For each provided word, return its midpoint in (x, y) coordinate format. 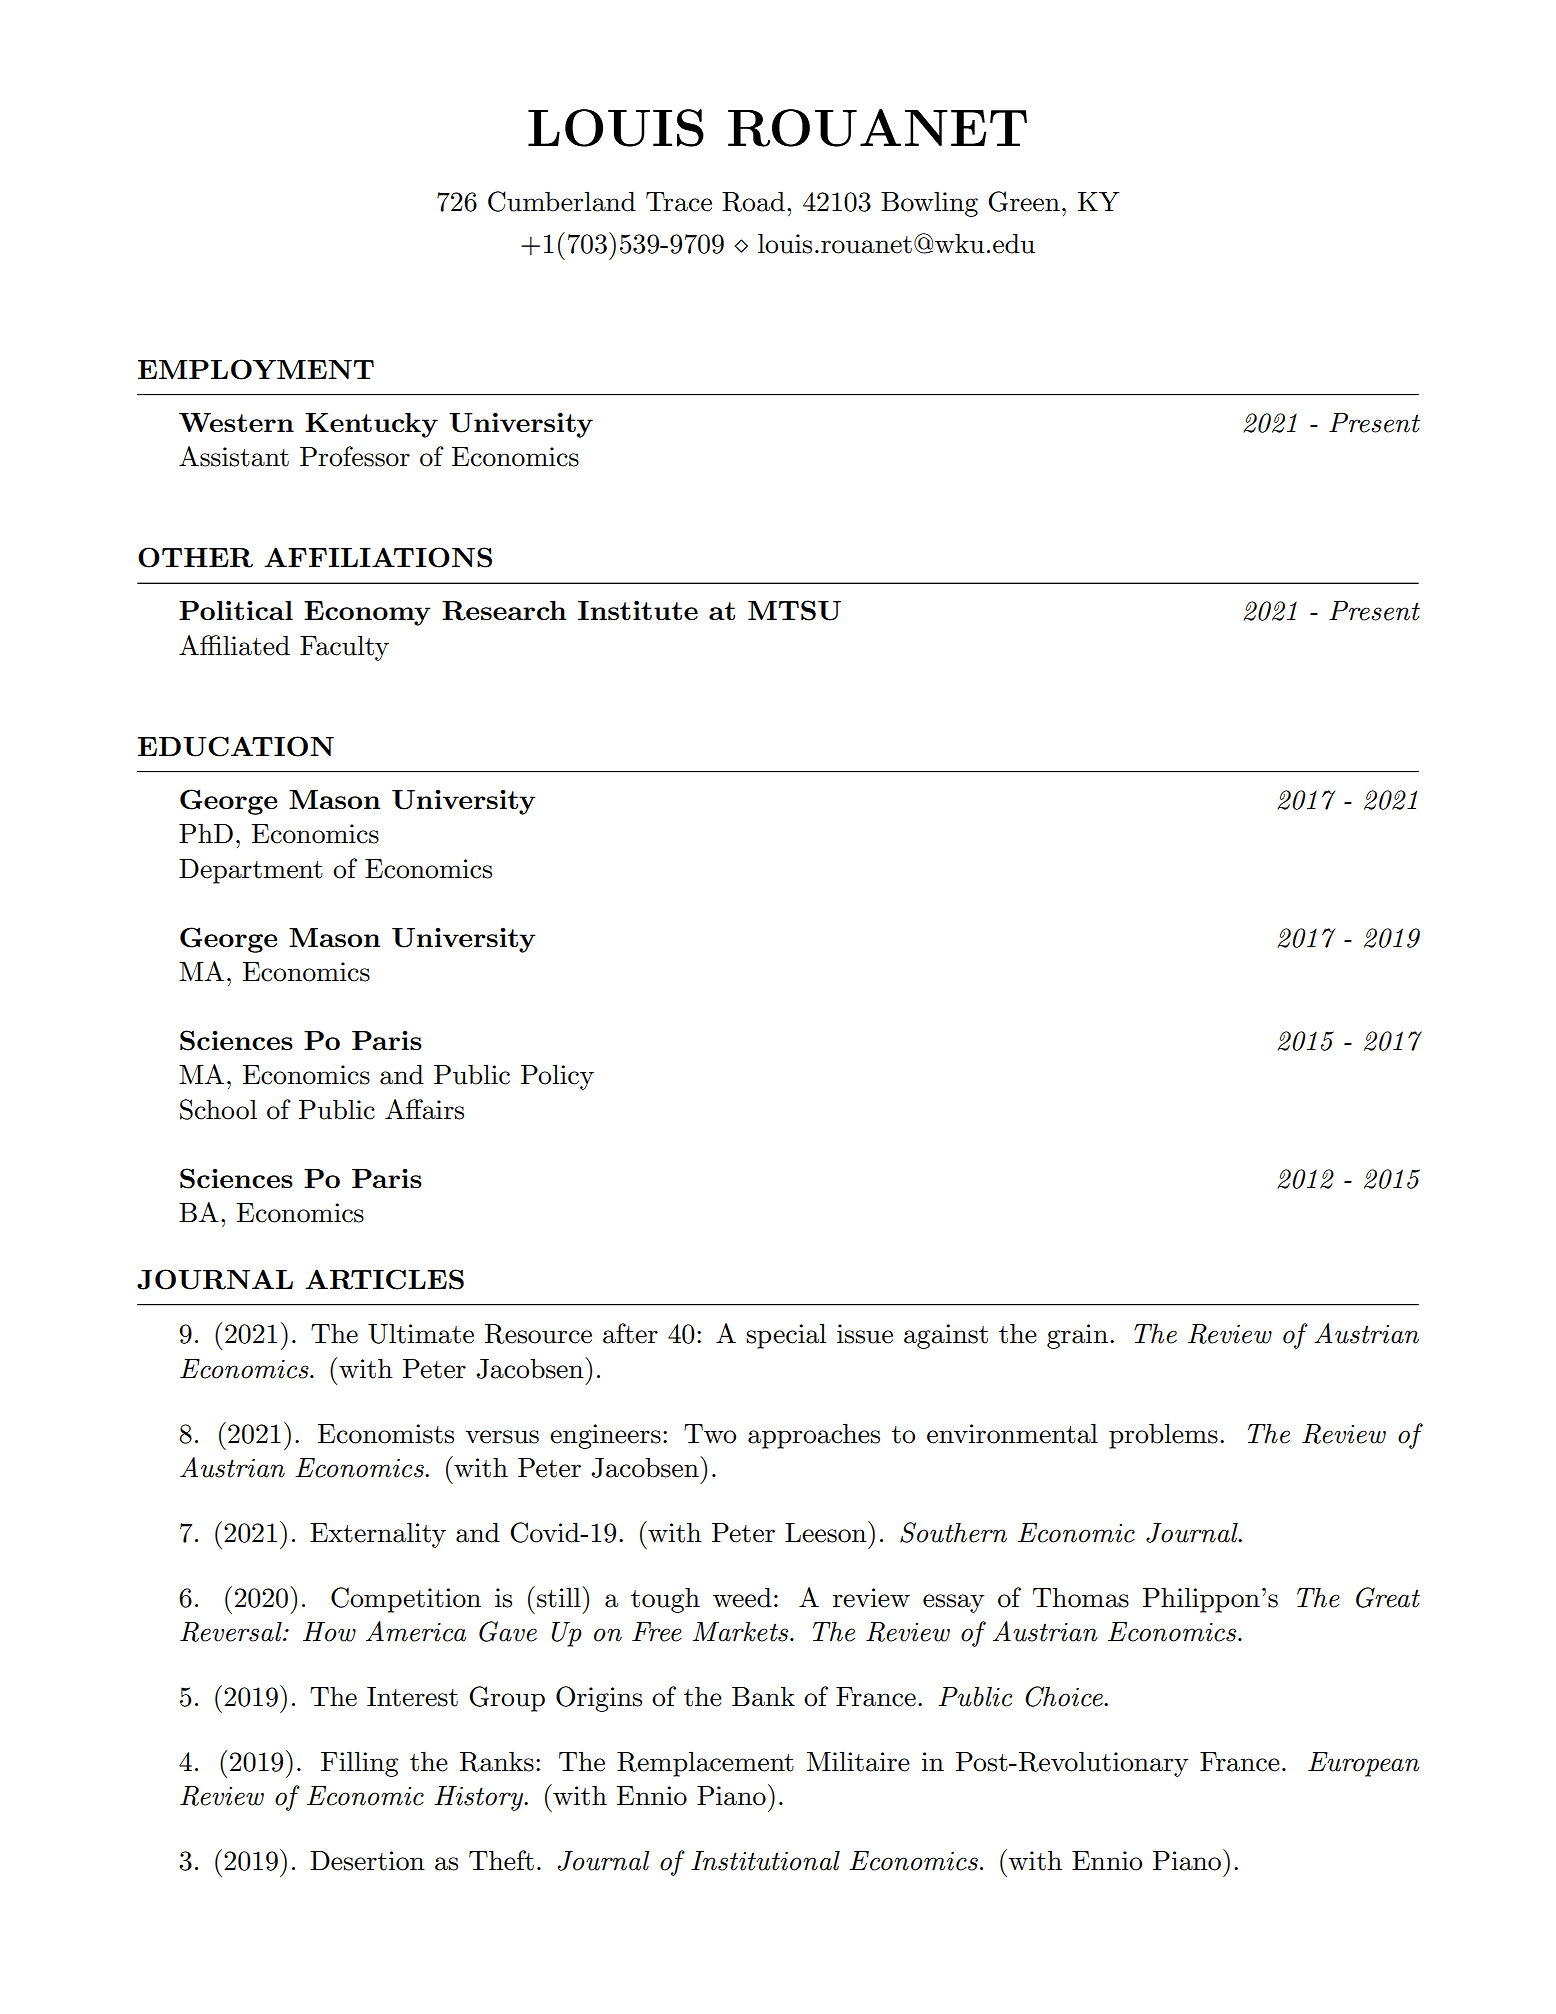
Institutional (765, 1860)
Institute (638, 610)
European (1364, 1764)
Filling (359, 1764)
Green (1024, 201)
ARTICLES (384, 1279)
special (786, 1336)
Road (753, 201)
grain (1077, 1336)
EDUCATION (236, 746)
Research (504, 610)
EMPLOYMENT (256, 369)
